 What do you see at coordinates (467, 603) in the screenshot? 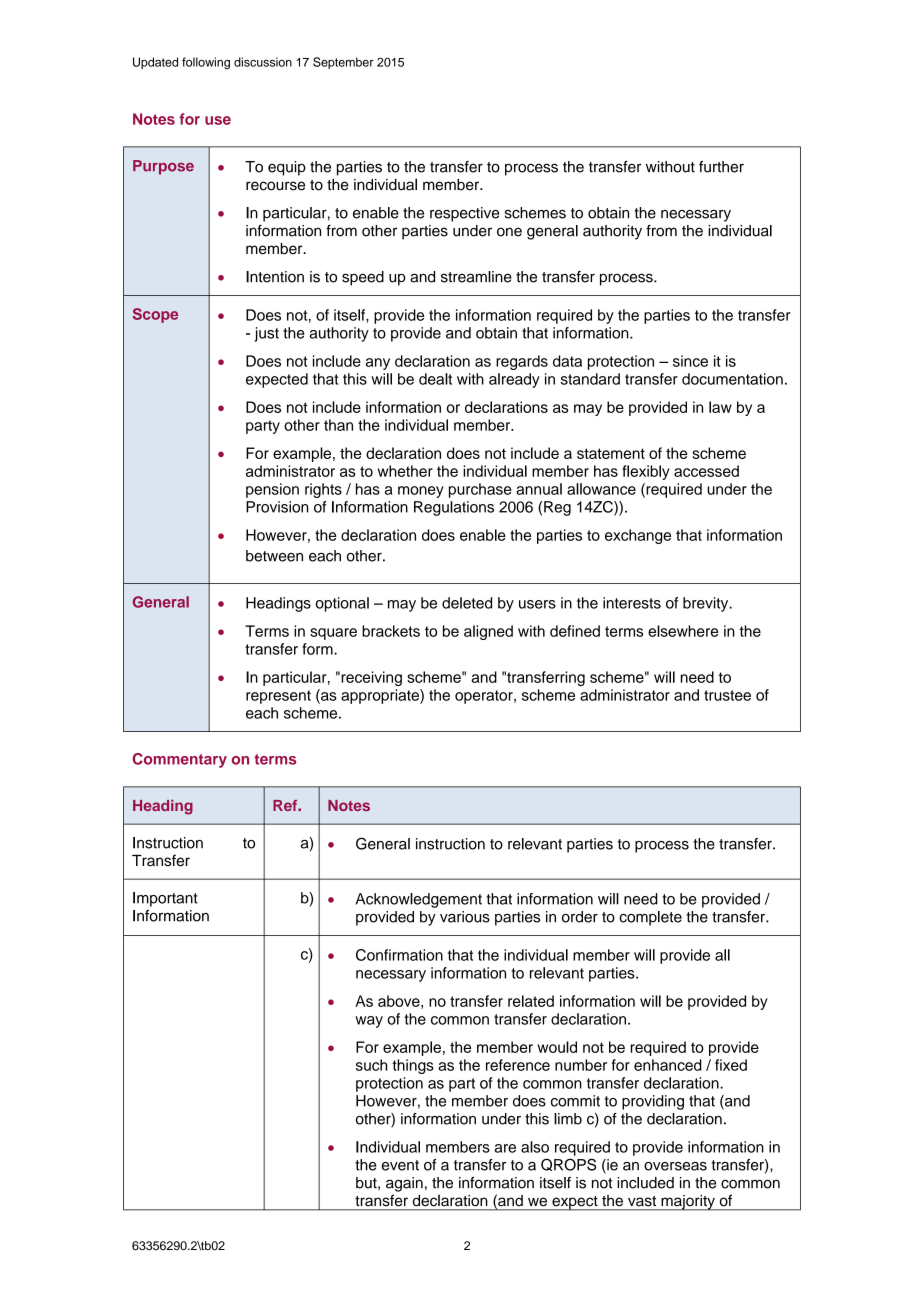
I see `deleted` at bounding box center [467, 603].
